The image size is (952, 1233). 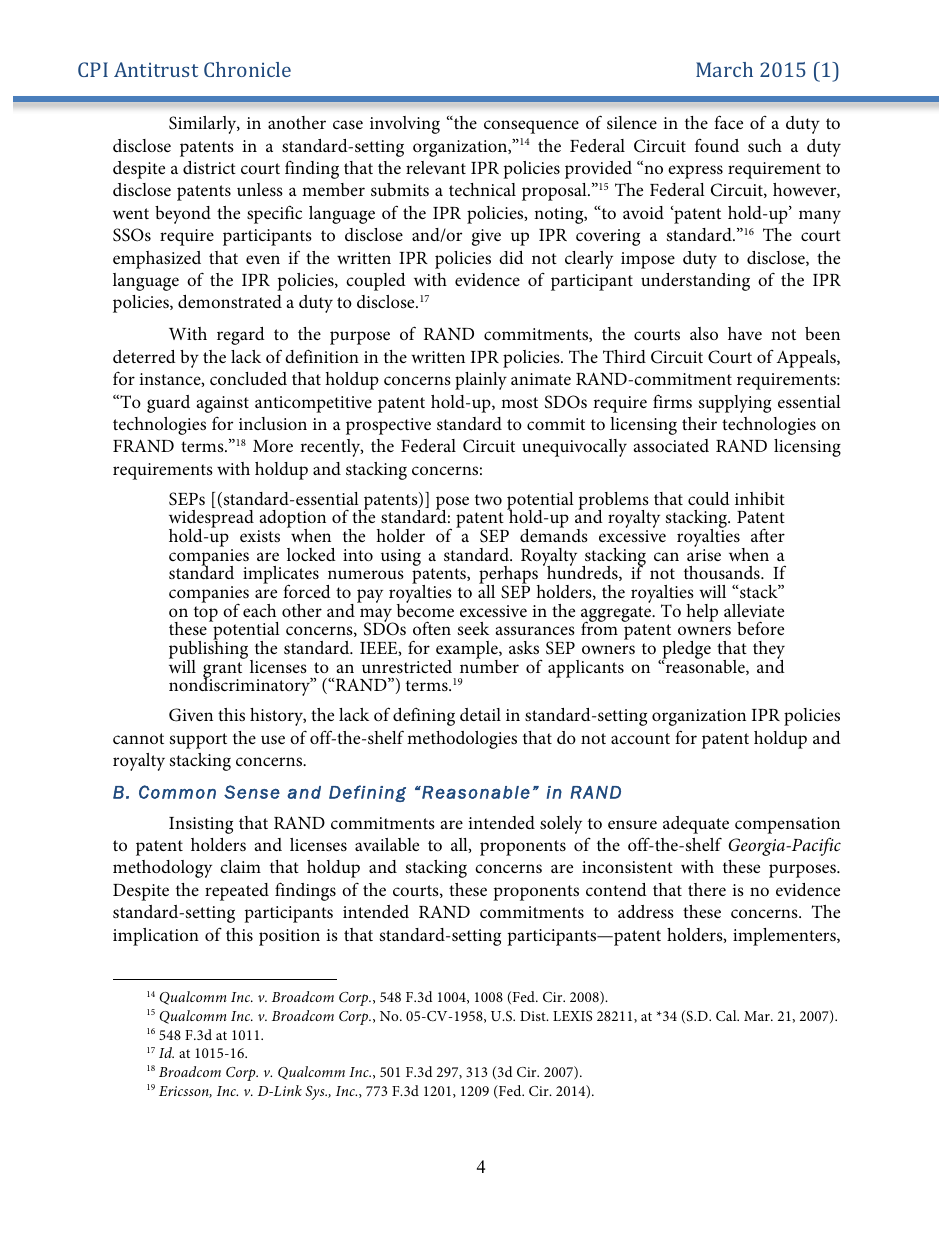 What do you see at coordinates (696, 825) in the screenshot?
I see `adequate` at bounding box center [696, 825].
